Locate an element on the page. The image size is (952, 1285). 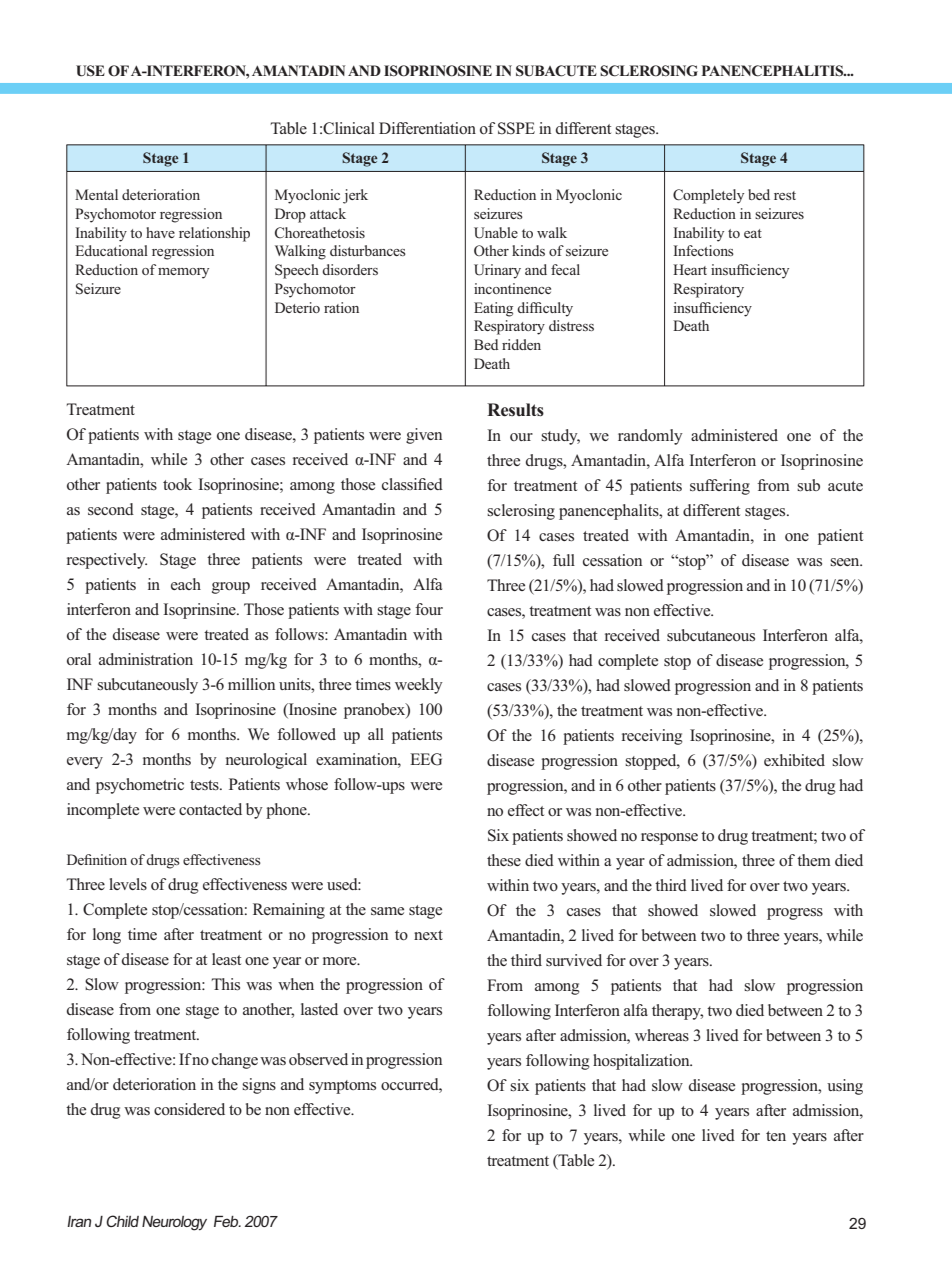
symptoms is located at coordinates (342, 1087).
